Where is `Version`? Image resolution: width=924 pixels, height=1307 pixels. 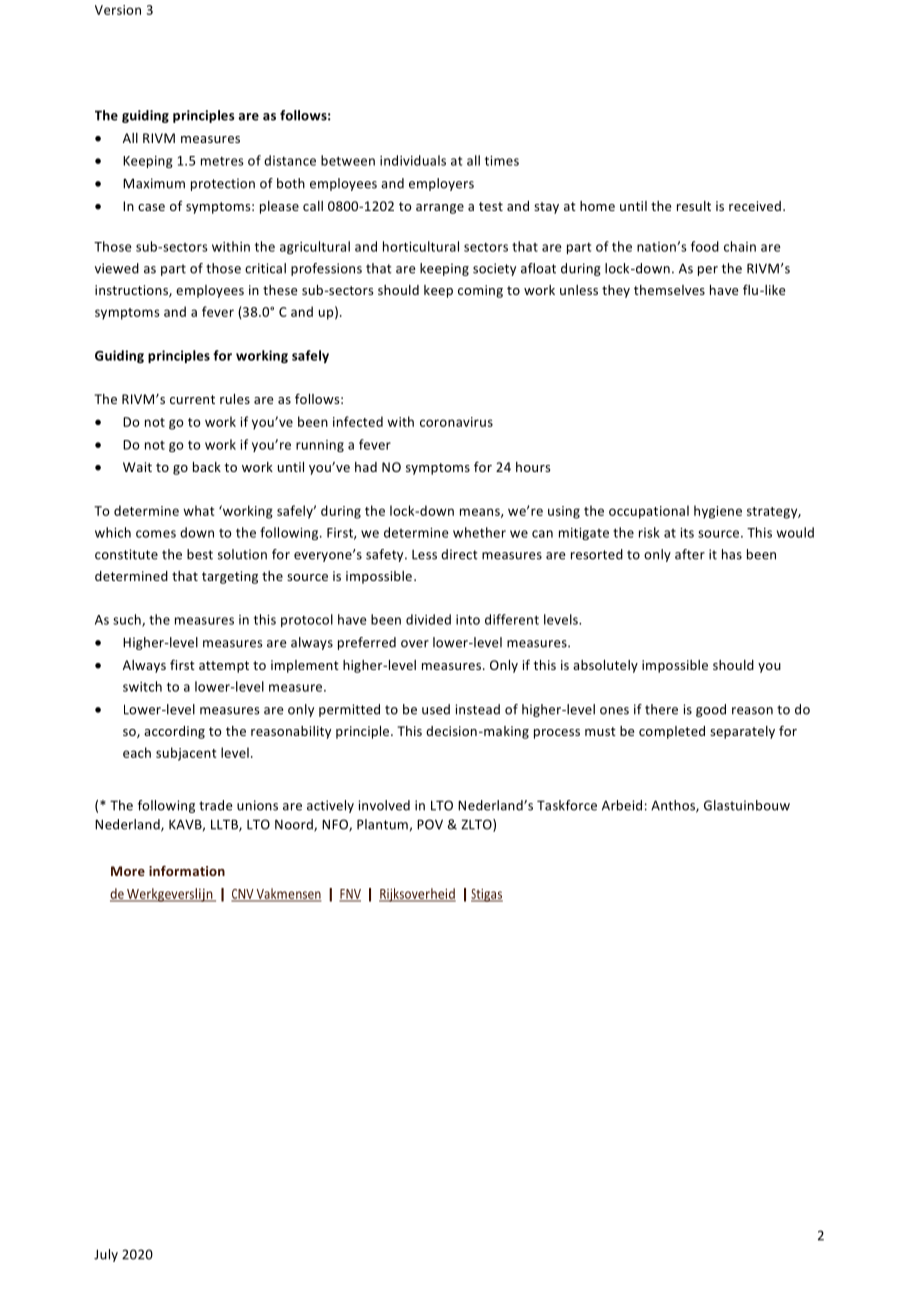 Version is located at coordinates (118, 10).
